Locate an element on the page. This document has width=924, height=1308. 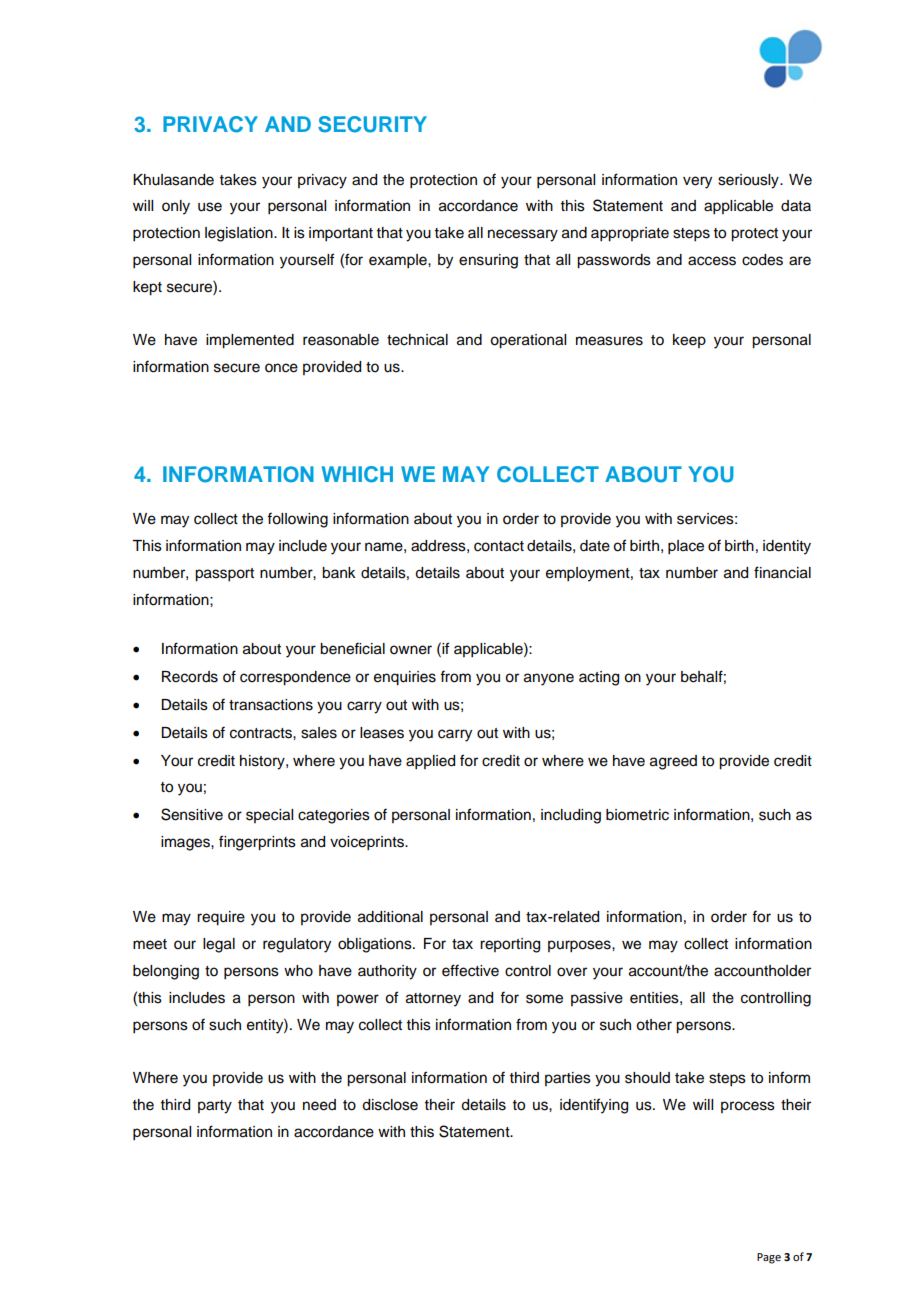
necessary is located at coordinates (523, 235).
